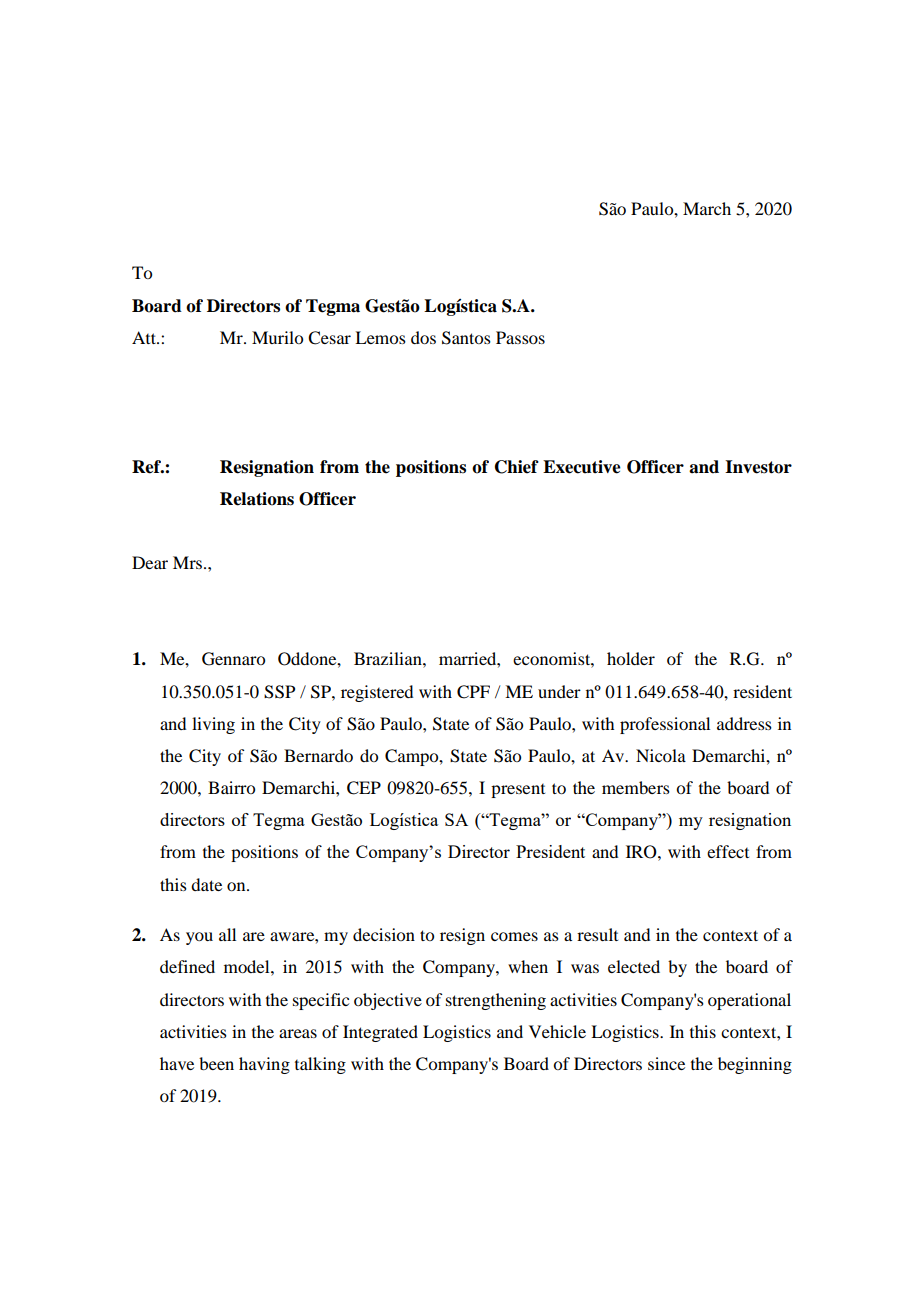 This document has width=924, height=1308. What do you see at coordinates (466, 338) in the document?
I see `Santos` at bounding box center [466, 338].
